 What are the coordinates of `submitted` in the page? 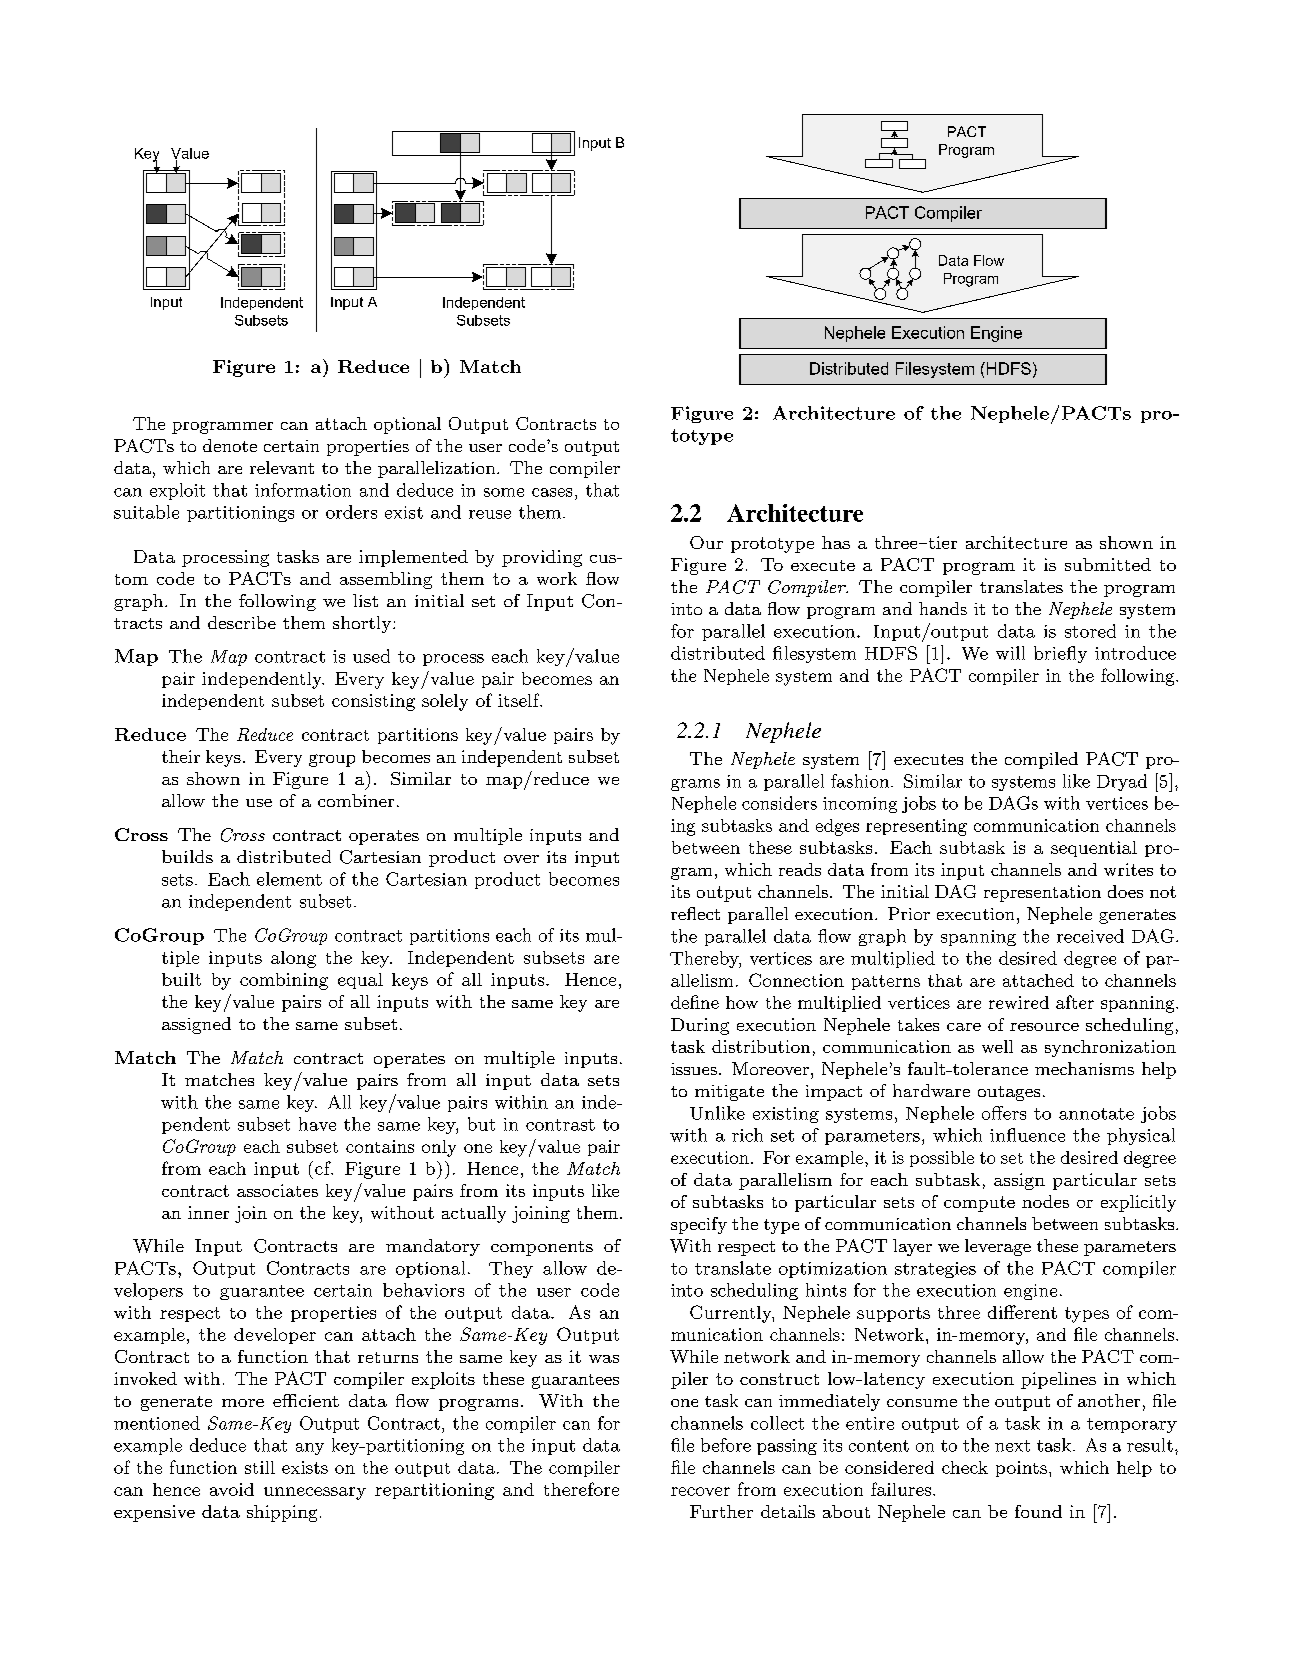 It's located at (1108, 564).
